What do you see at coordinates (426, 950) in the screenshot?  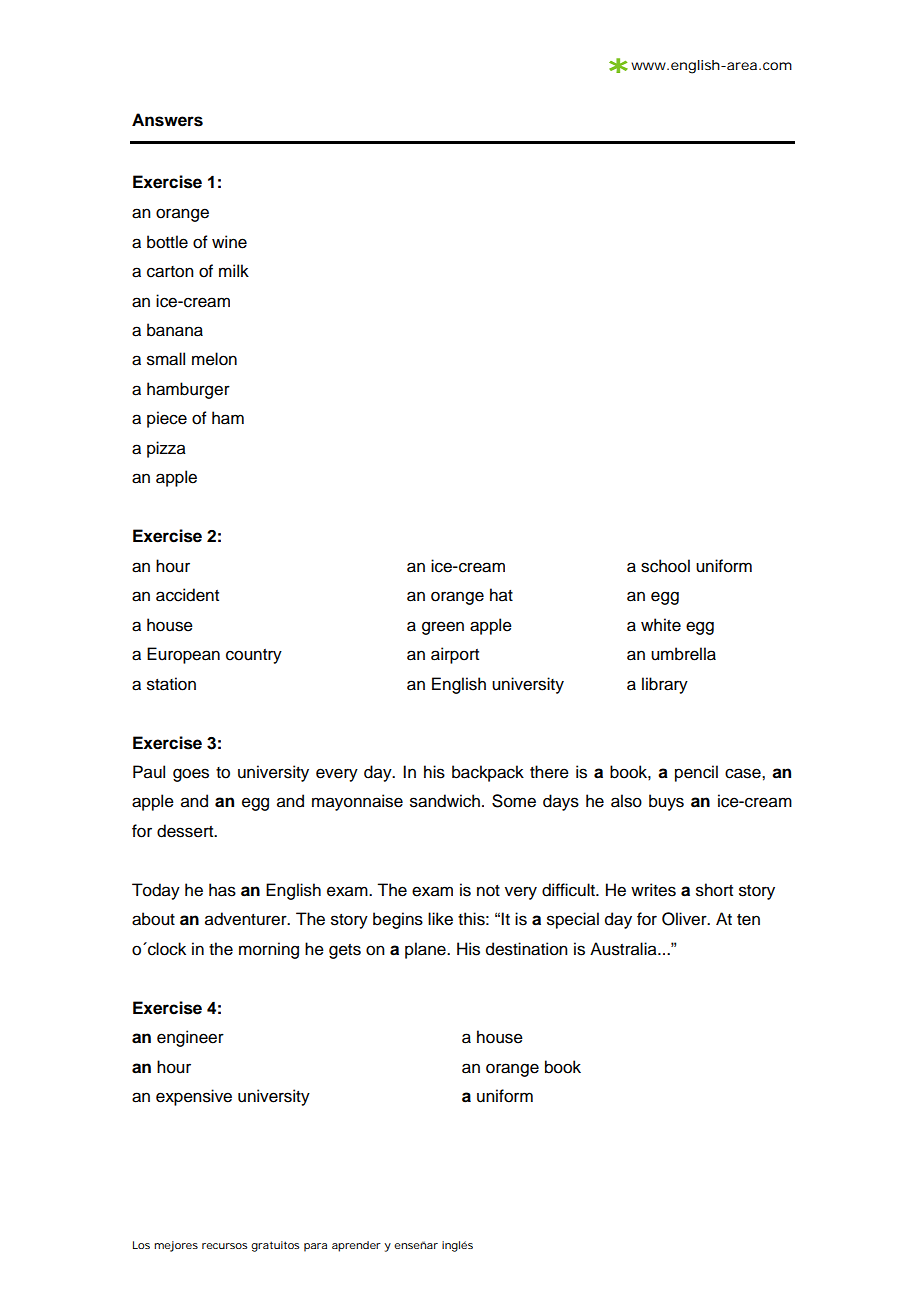 I see `plane` at bounding box center [426, 950].
